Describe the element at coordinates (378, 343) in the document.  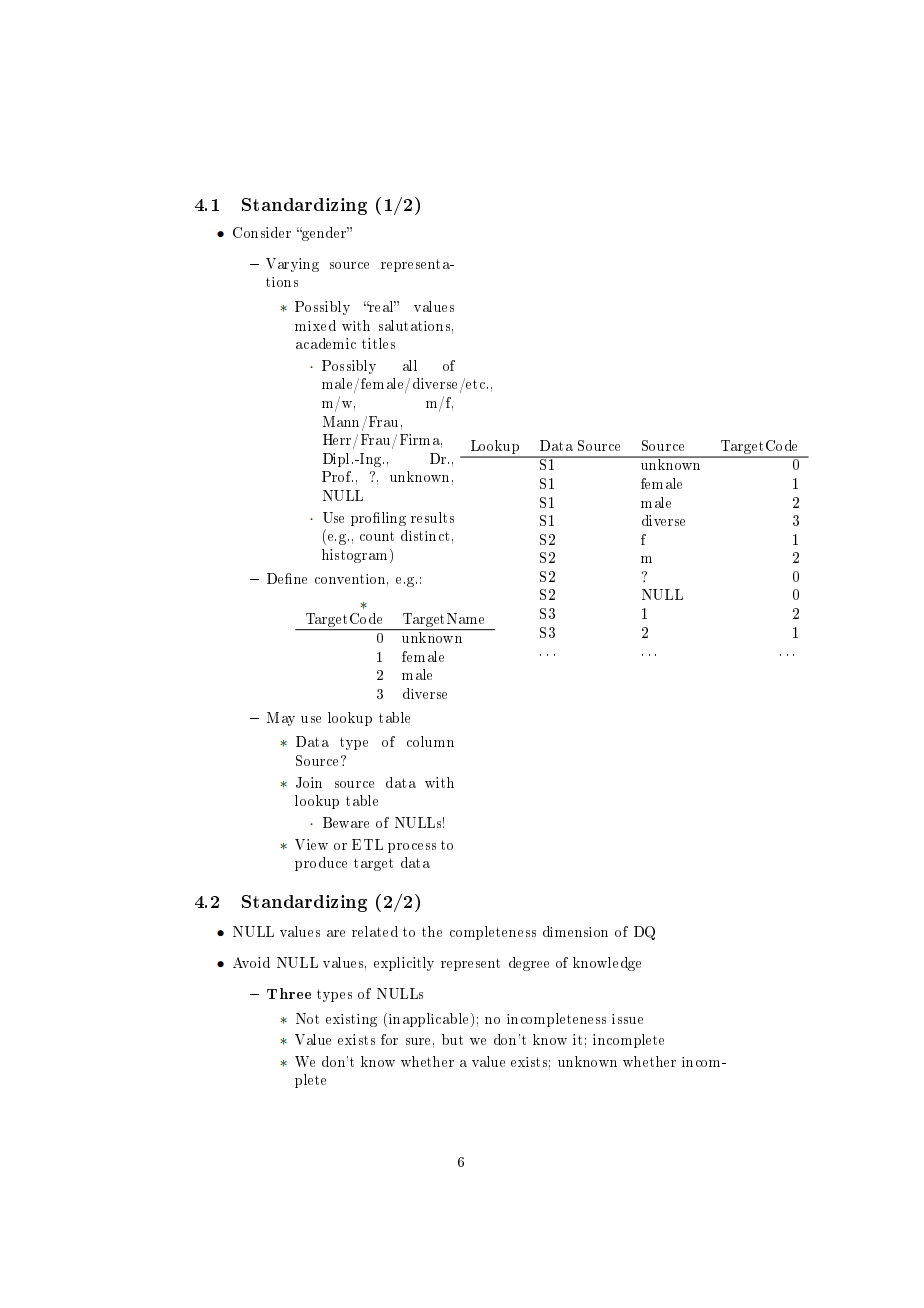
I see `titles` at that location.
